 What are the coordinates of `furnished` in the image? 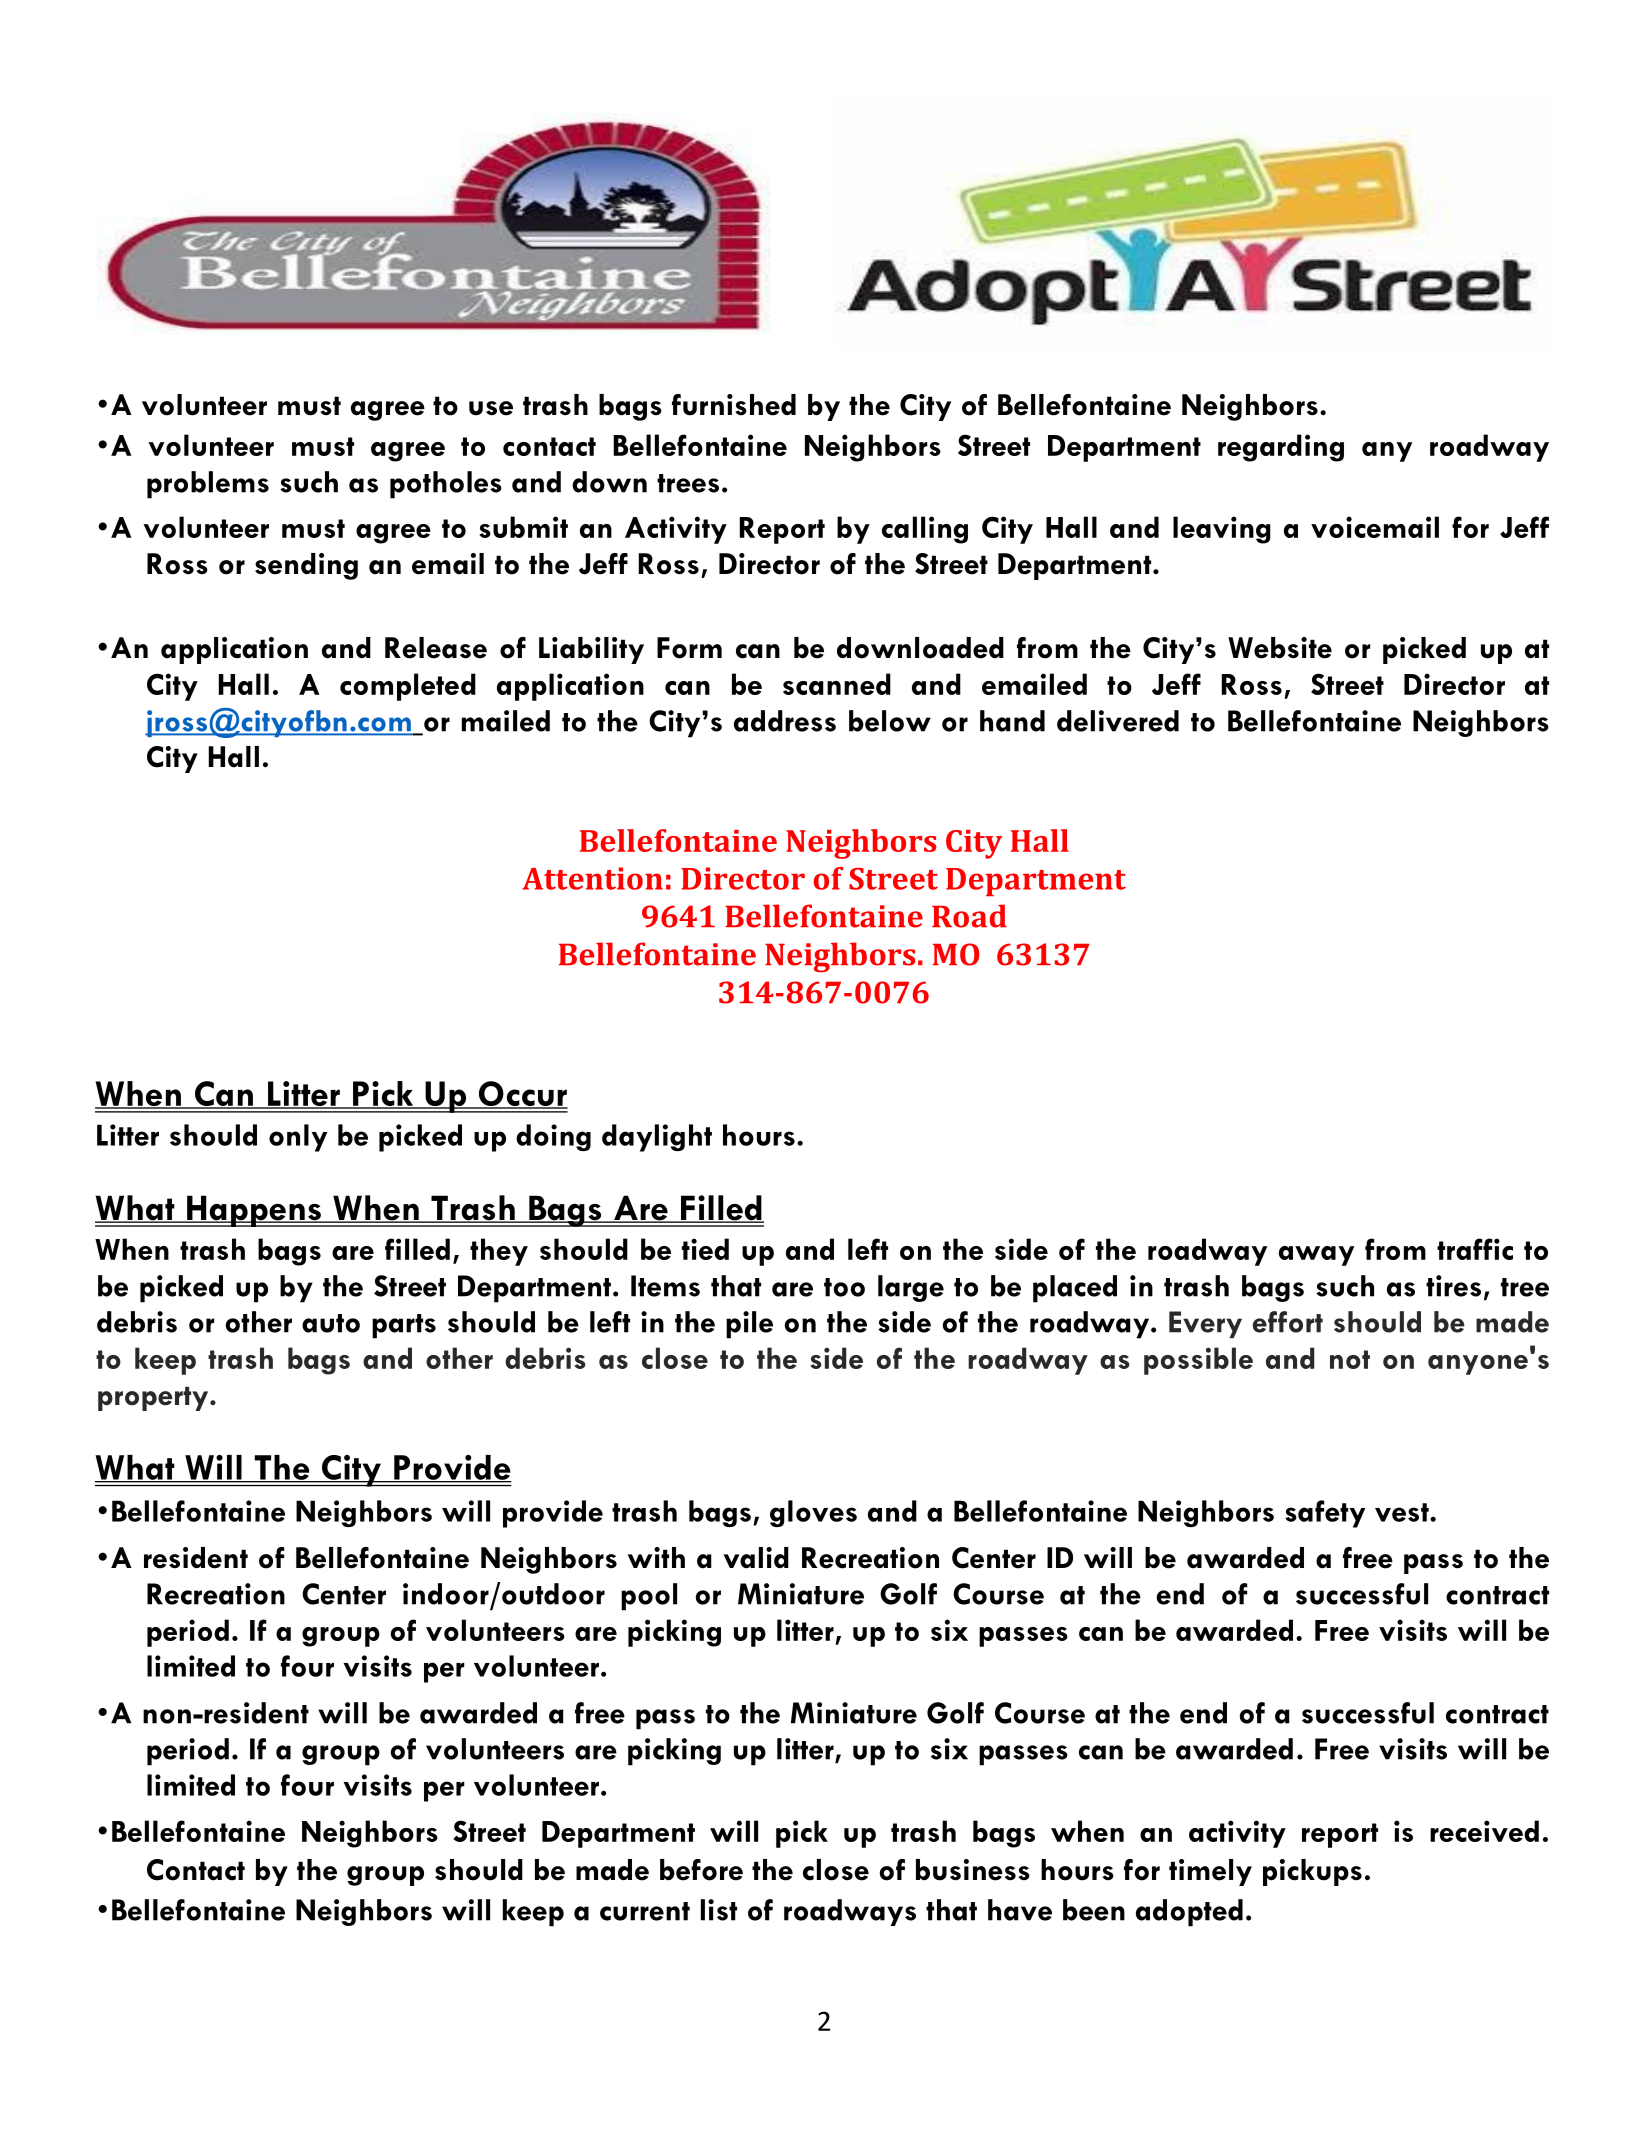 It's located at (734, 405).
